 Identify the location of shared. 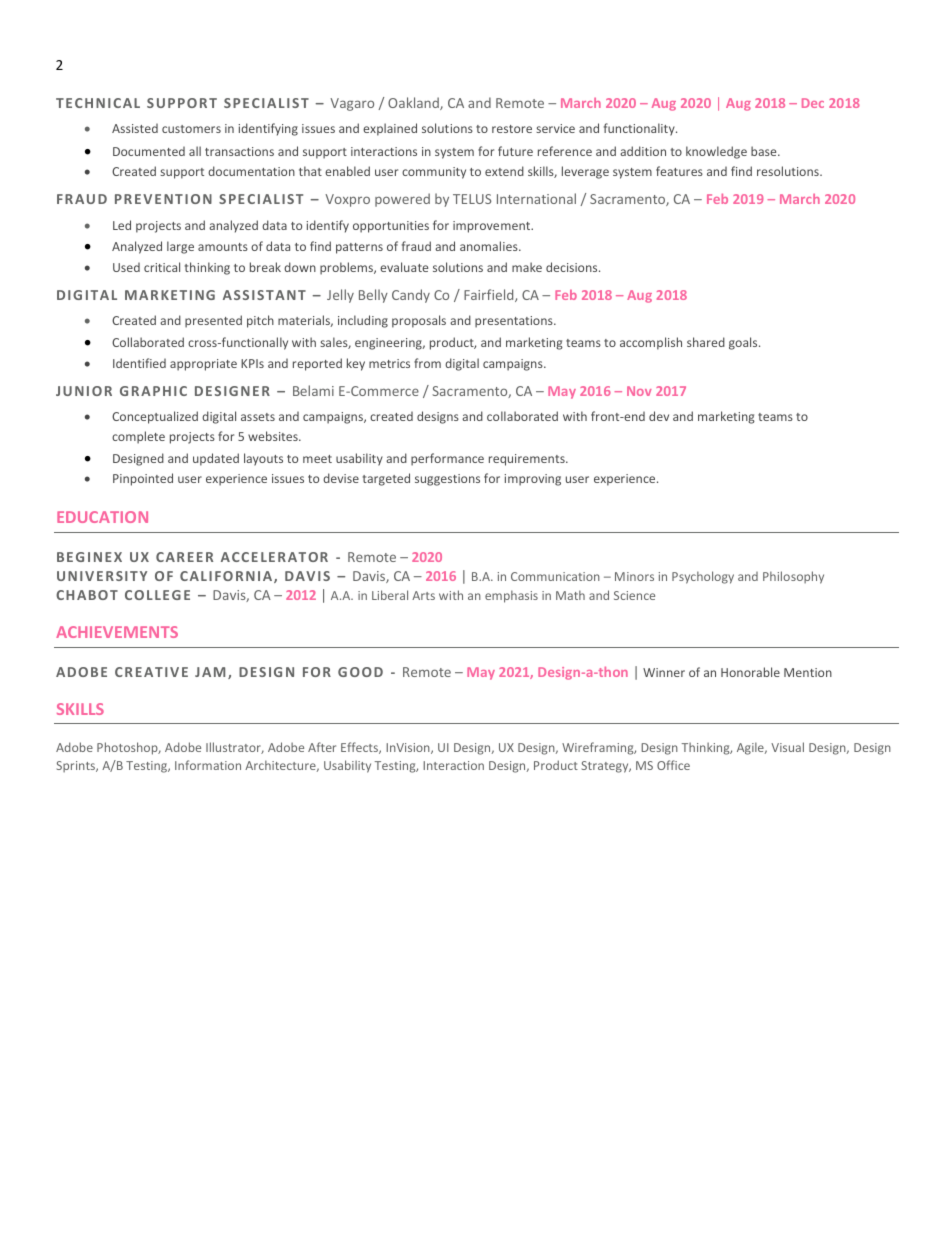
(706, 342).
